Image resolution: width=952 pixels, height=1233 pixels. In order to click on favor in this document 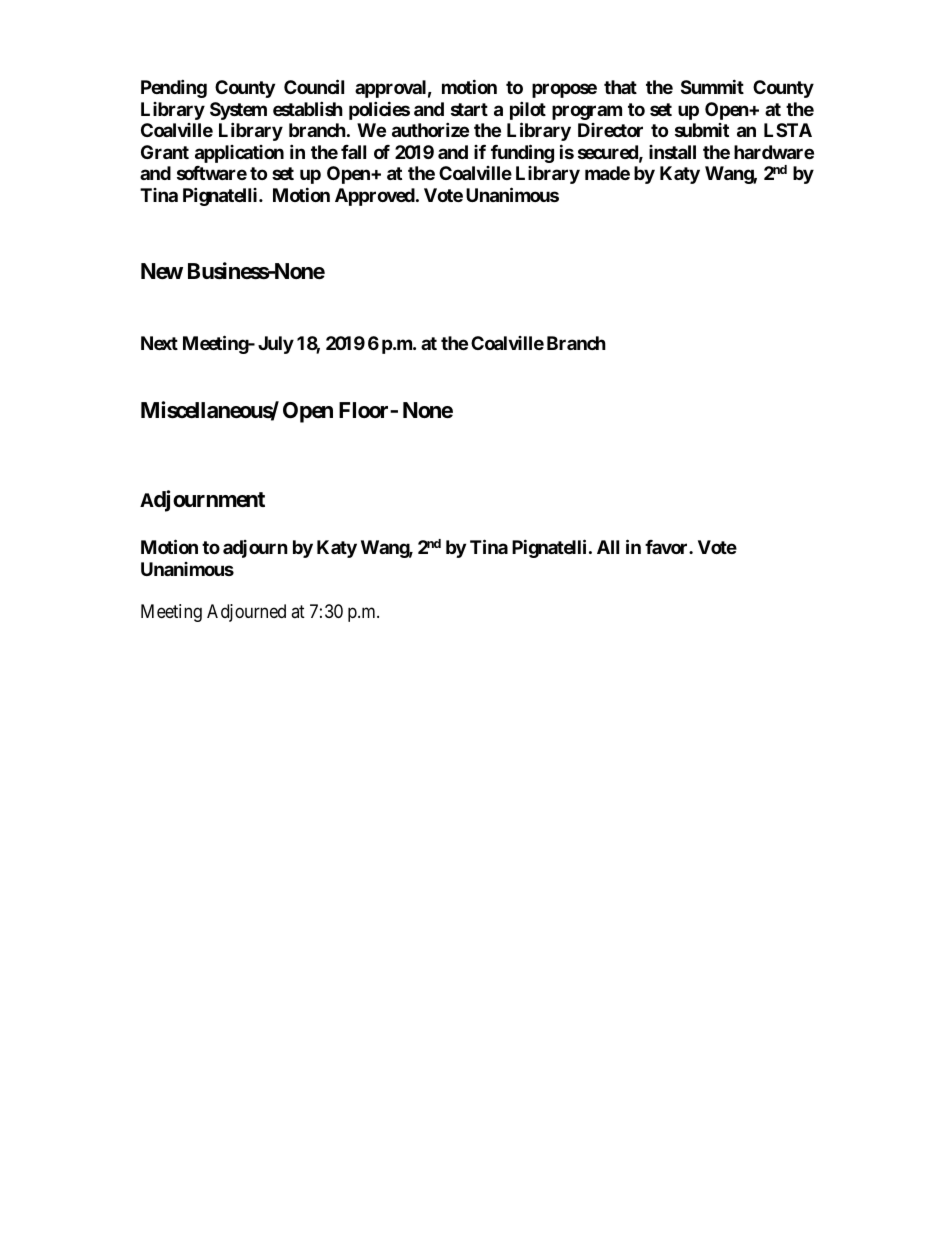, I will do `click(667, 547)`.
